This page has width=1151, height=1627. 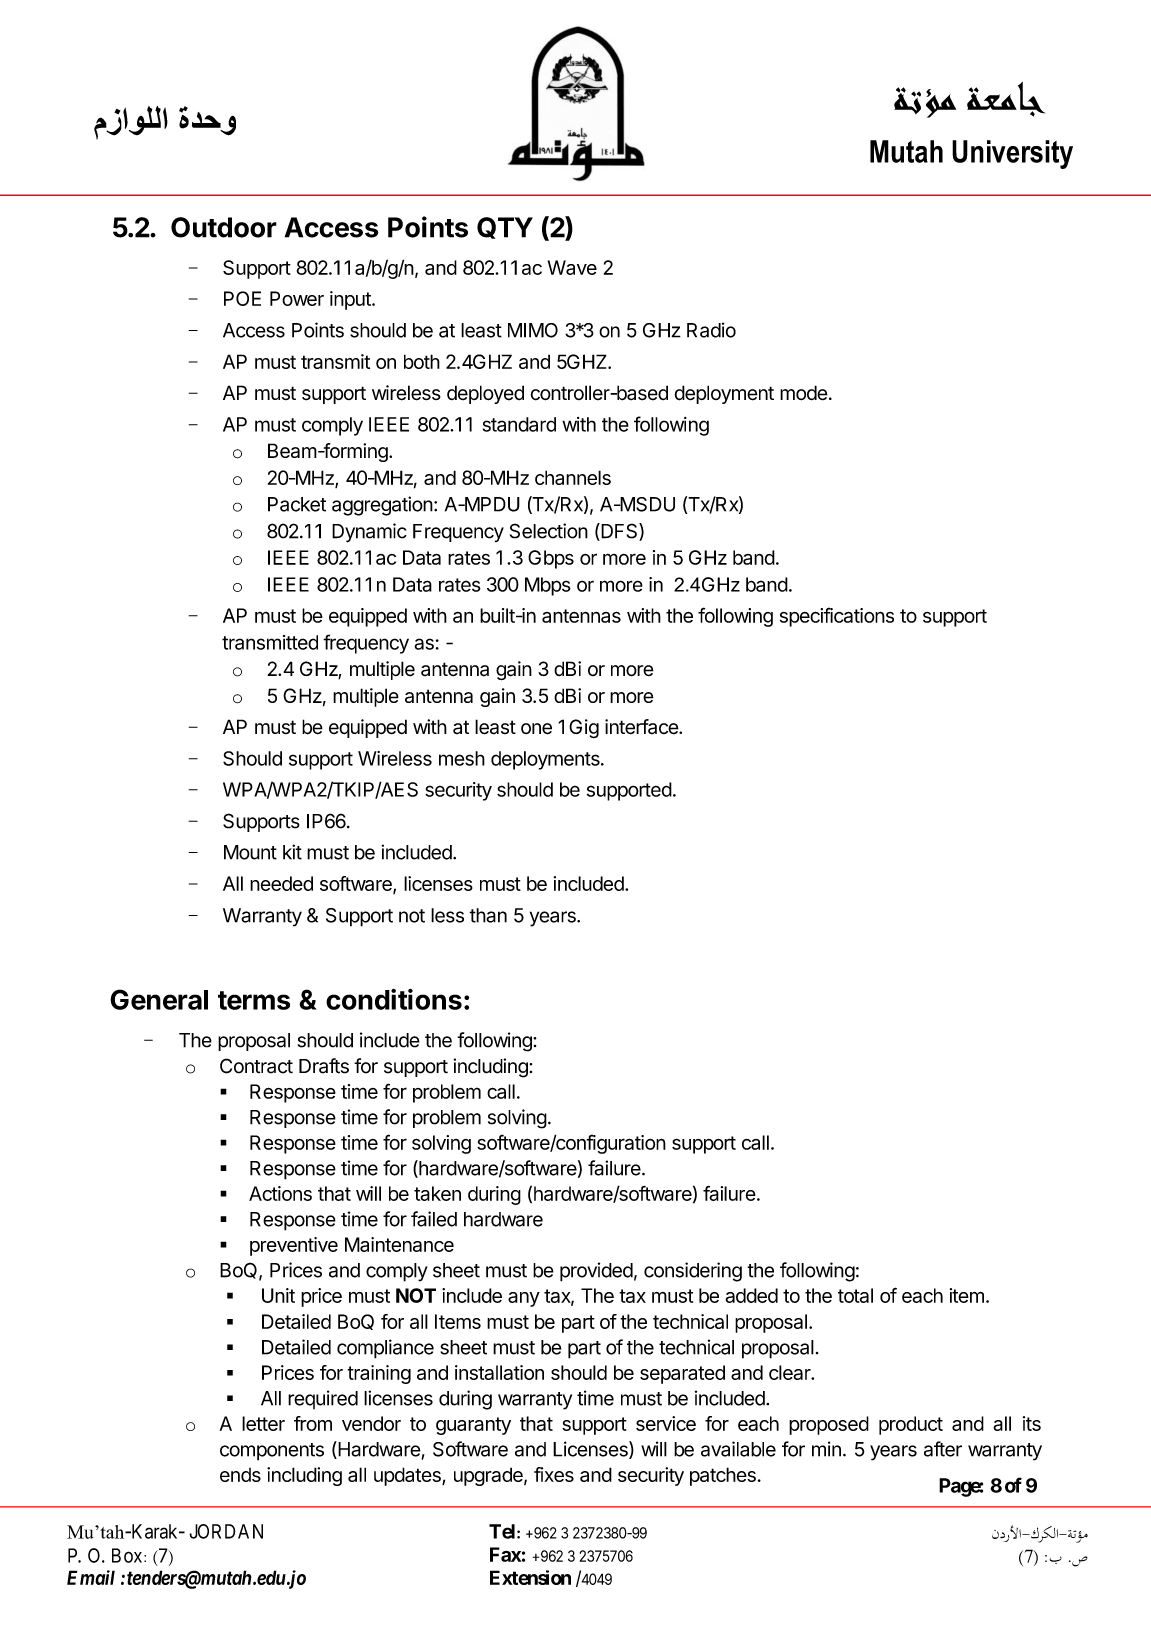 What do you see at coordinates (224, 227) in the page?
I see `Outdoor` at bounding box center [224, 227].
